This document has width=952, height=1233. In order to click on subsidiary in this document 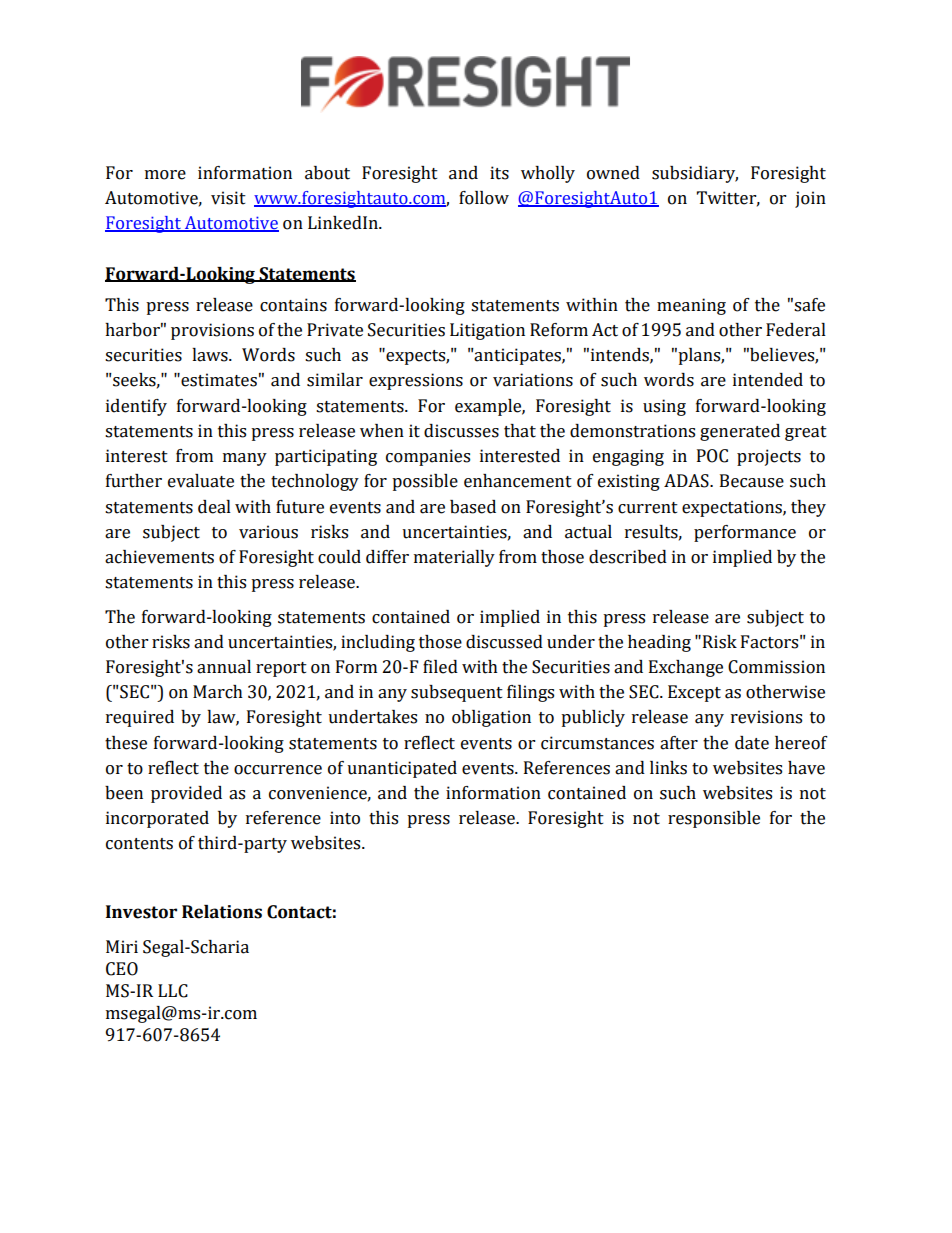, I will do `click(695, 174)`.
